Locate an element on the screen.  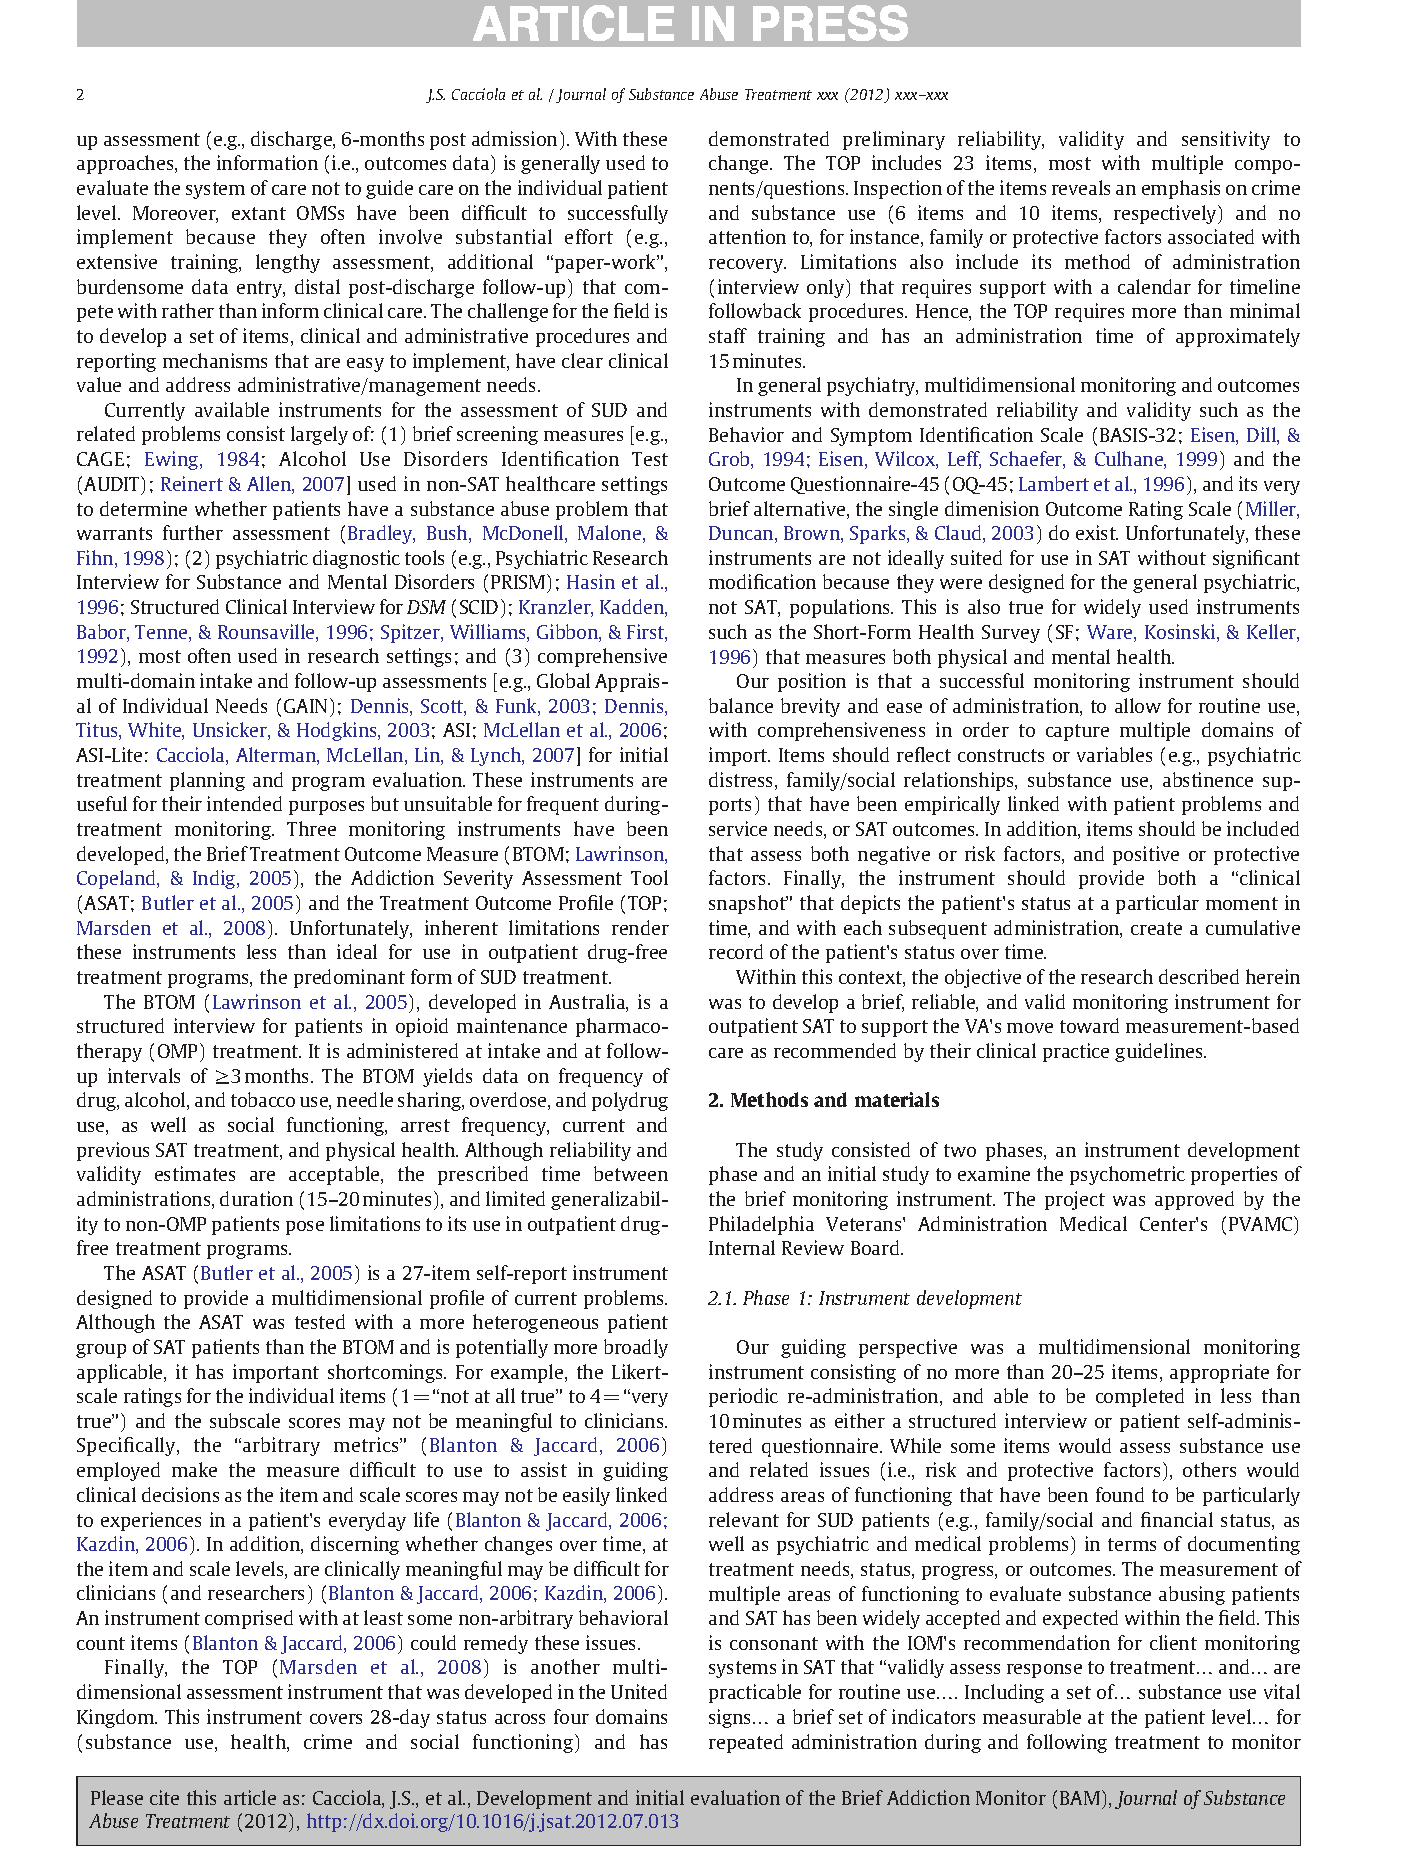
article is located at coordinates (250, 1797).
